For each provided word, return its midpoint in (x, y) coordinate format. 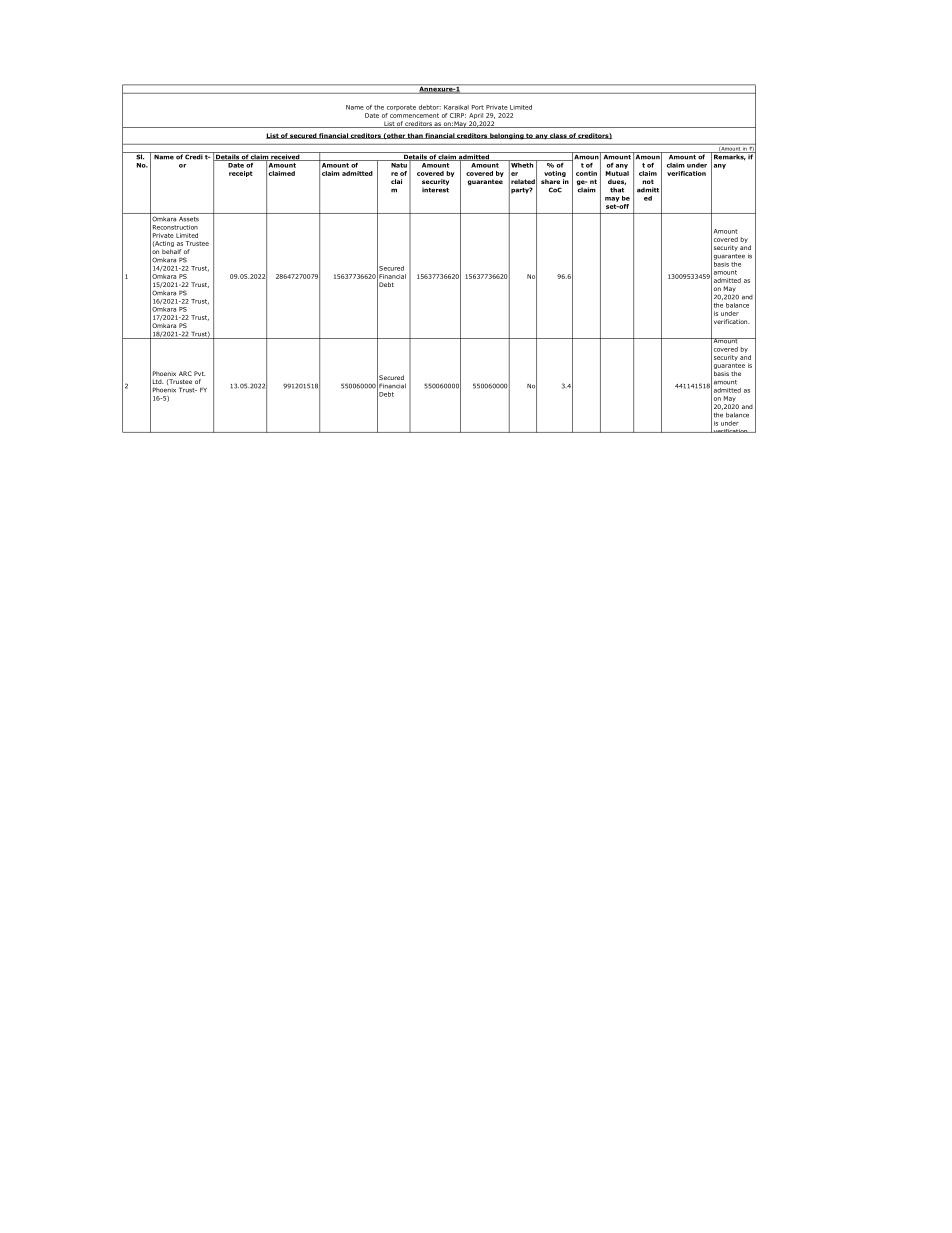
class (558, 136)
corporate (401, 108)
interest (435, 190)
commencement (414, 115)
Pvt (199, 373)
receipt (241, 174)
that (617, 190)
